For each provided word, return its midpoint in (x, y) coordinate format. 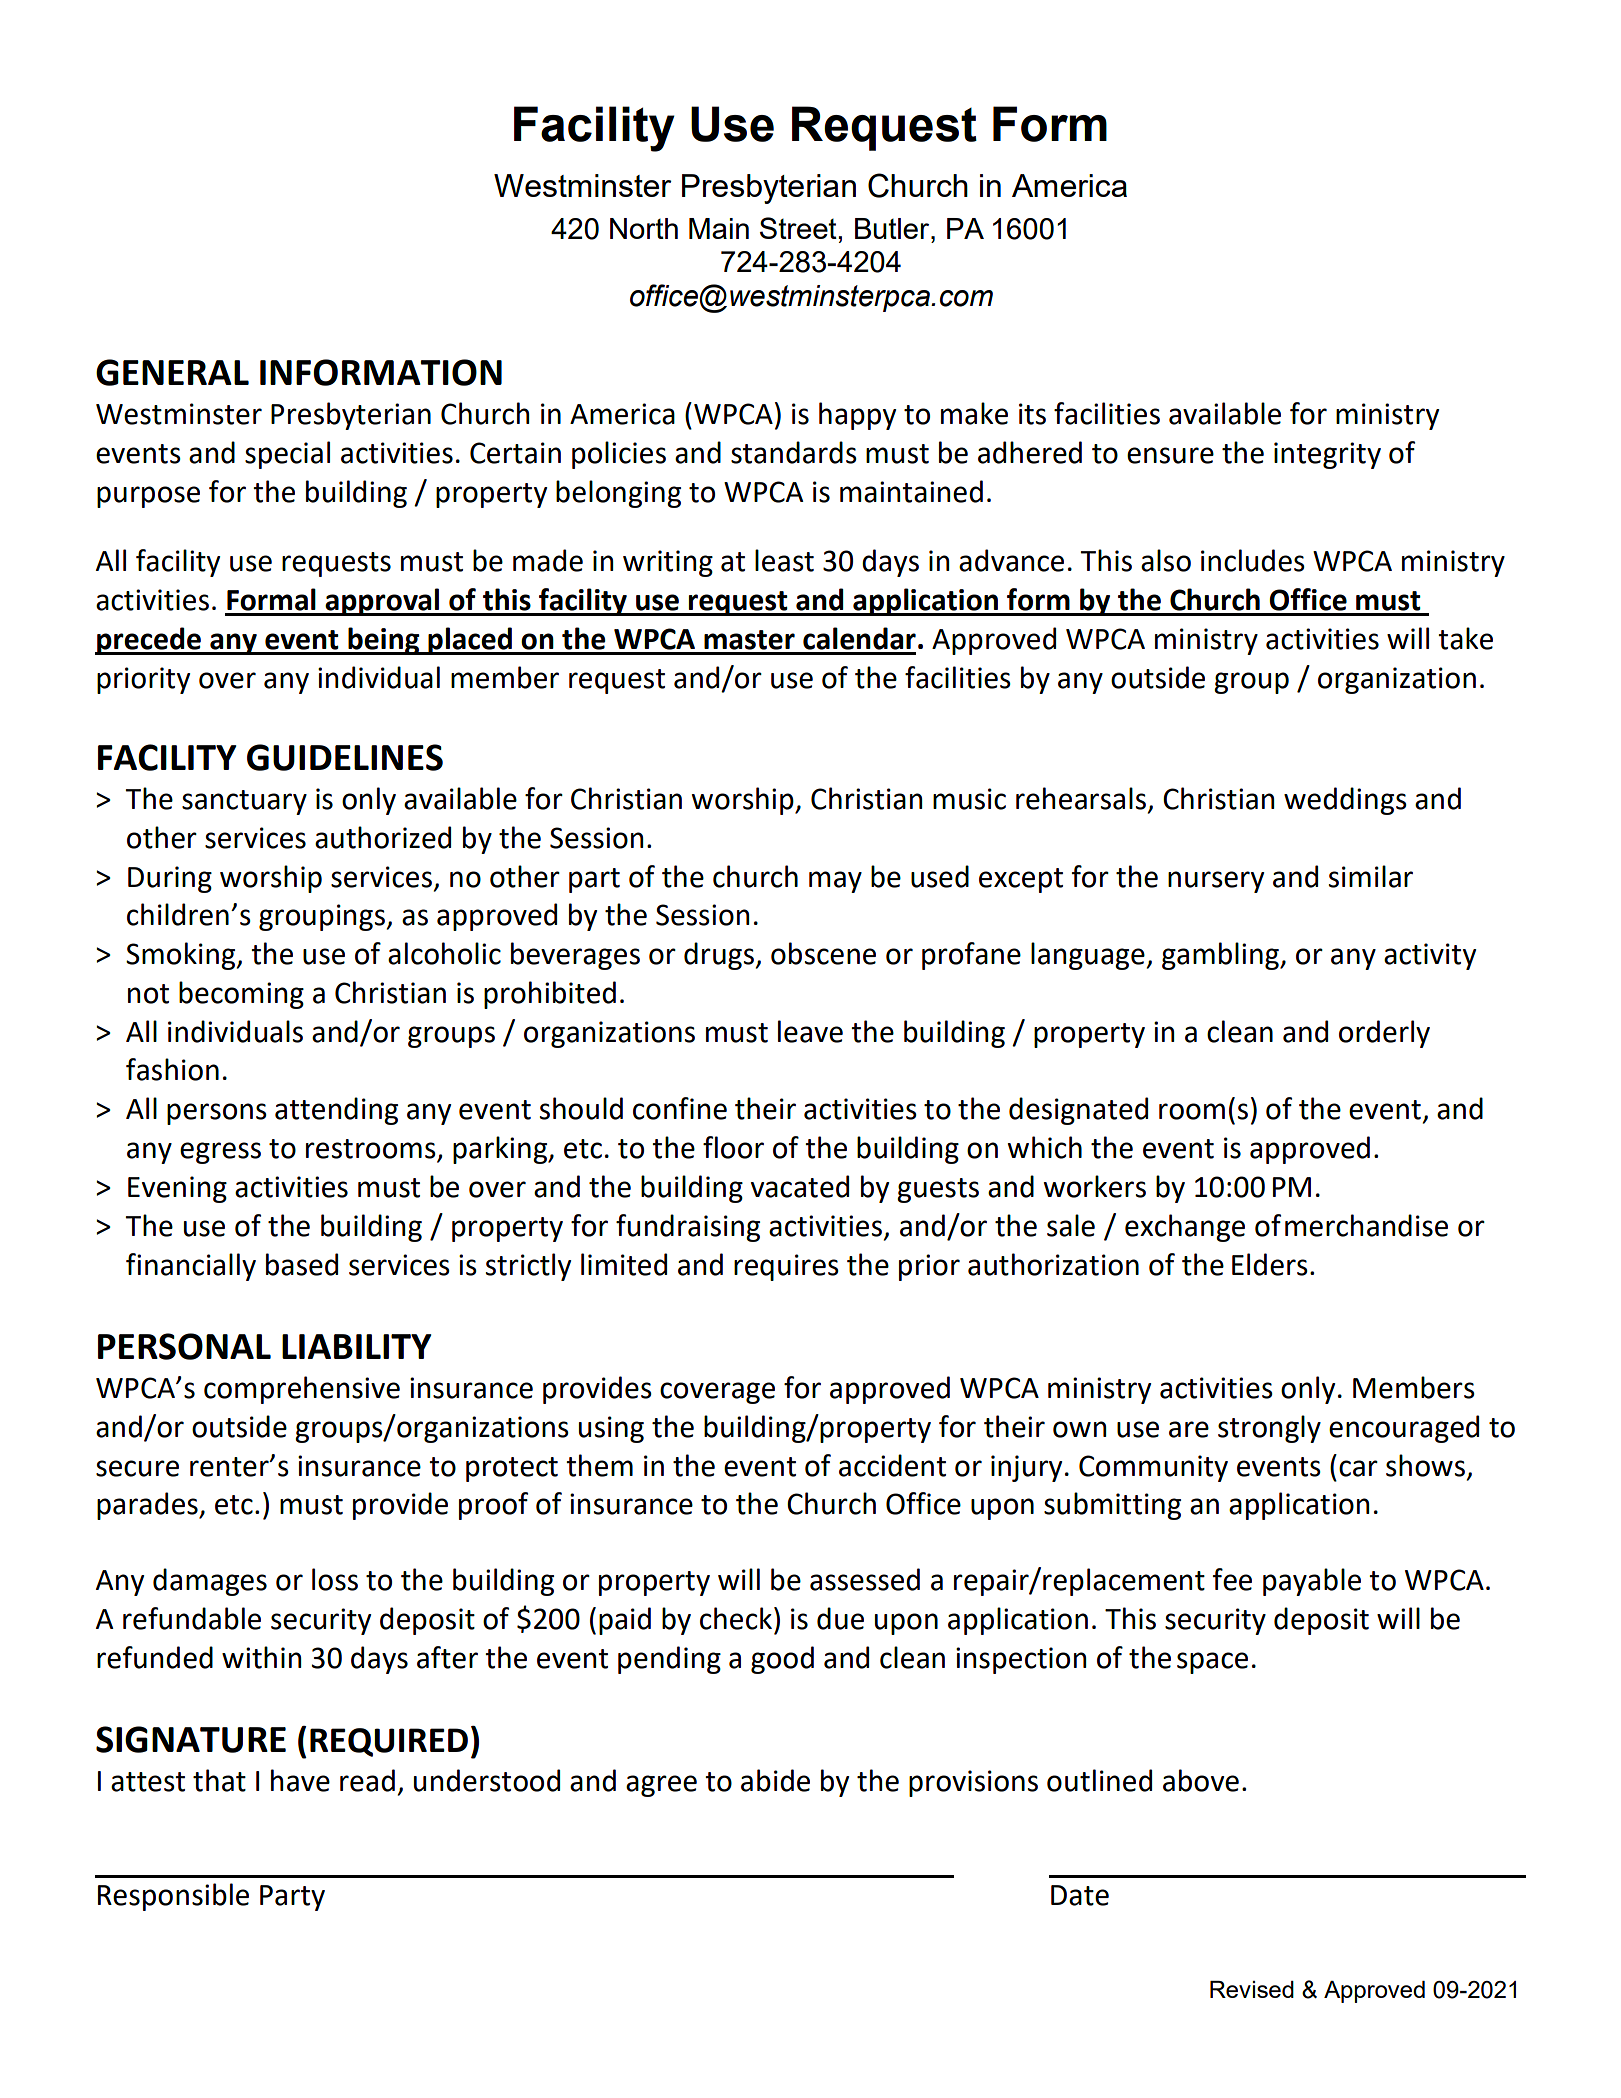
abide (775, 1780)
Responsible (173, 1897)
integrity (1327, 455)
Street (798, 228)
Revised (1252, 1989)
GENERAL (172, 372)
